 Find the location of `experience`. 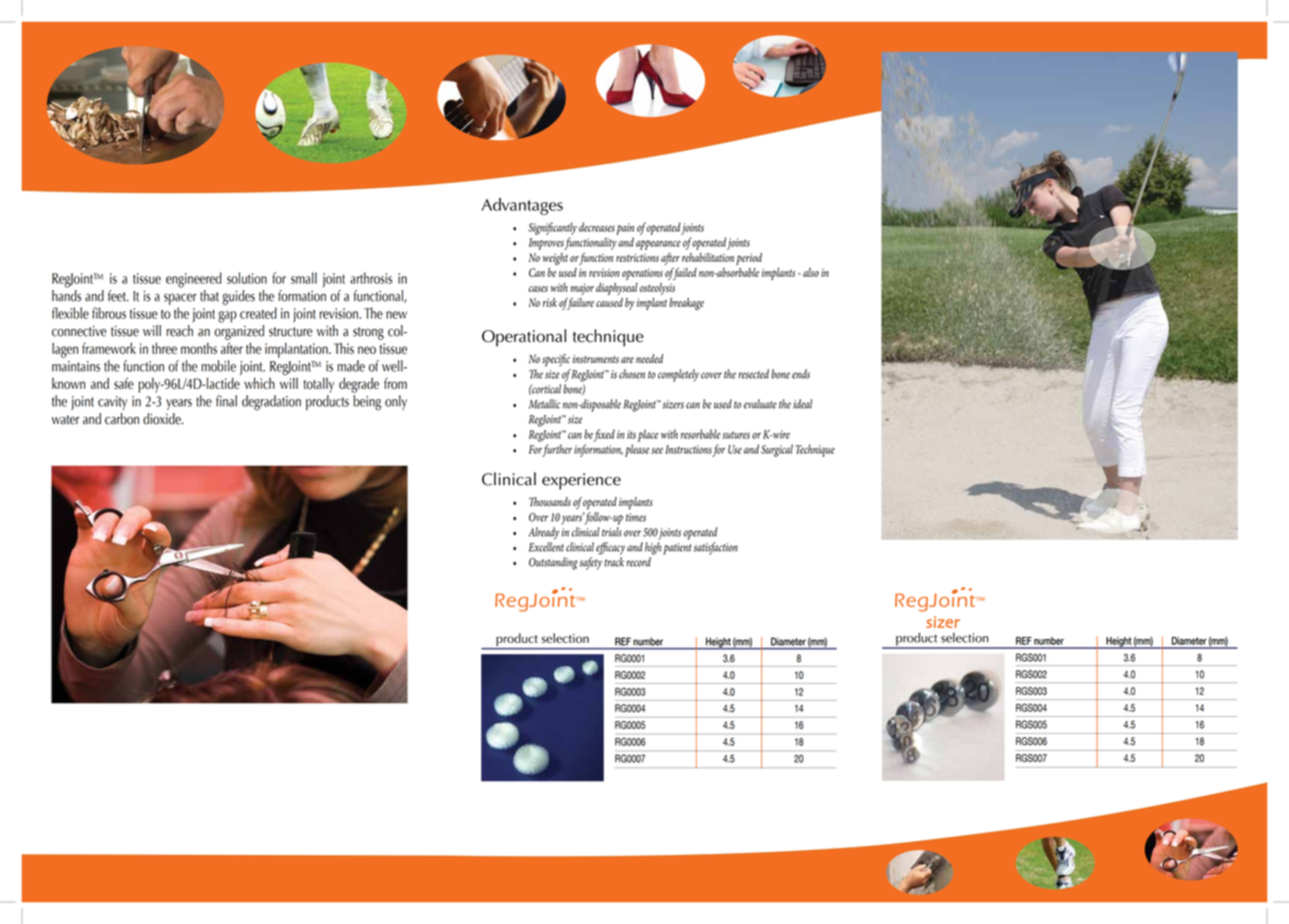

experience is located at coordinates (581, 481).
